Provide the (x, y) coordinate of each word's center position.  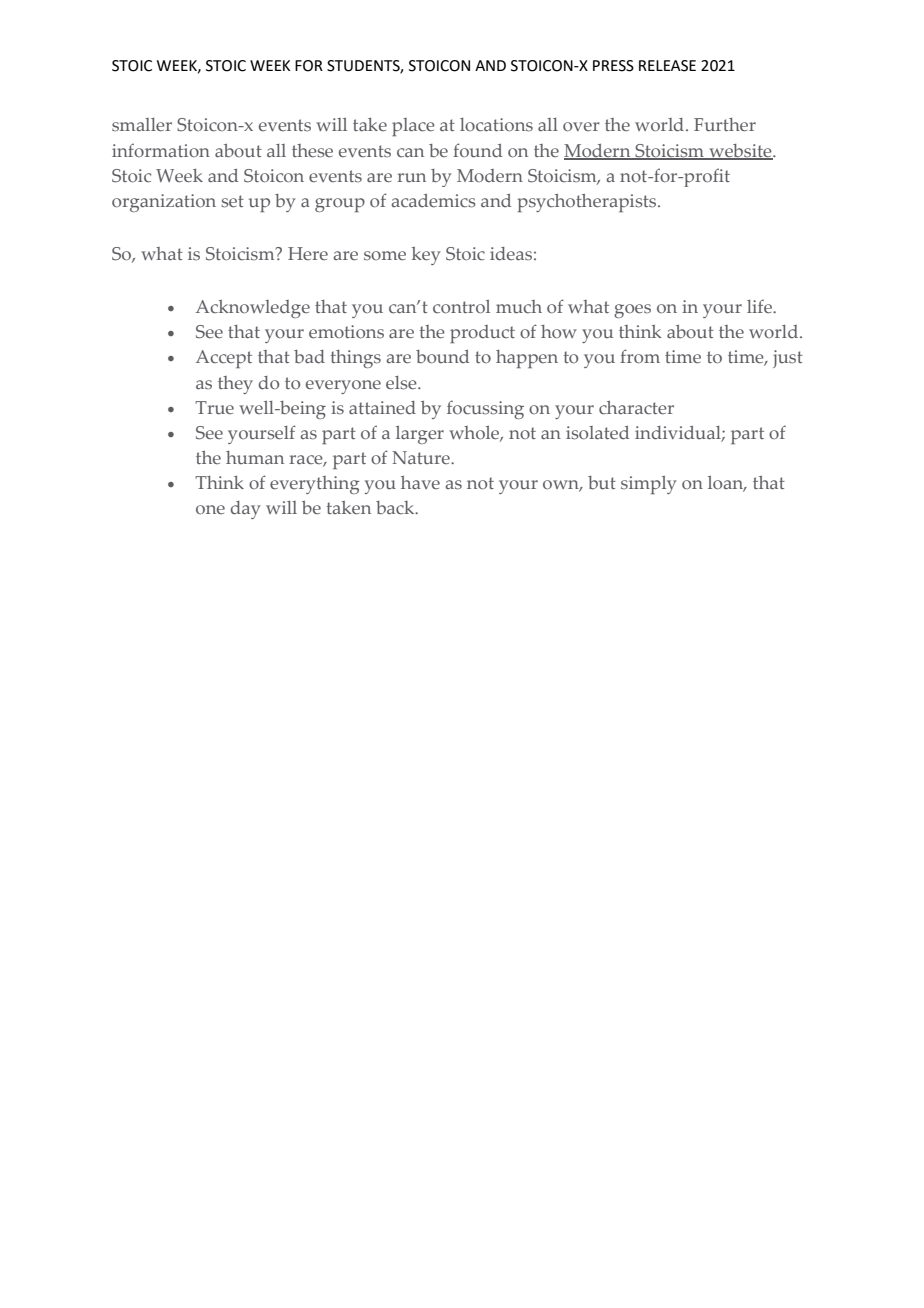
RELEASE (667, 66)
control (461, 306)
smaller (142, 125)
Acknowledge (253, 309)
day (246, 510)
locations (496, 125)
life (760, 306)
